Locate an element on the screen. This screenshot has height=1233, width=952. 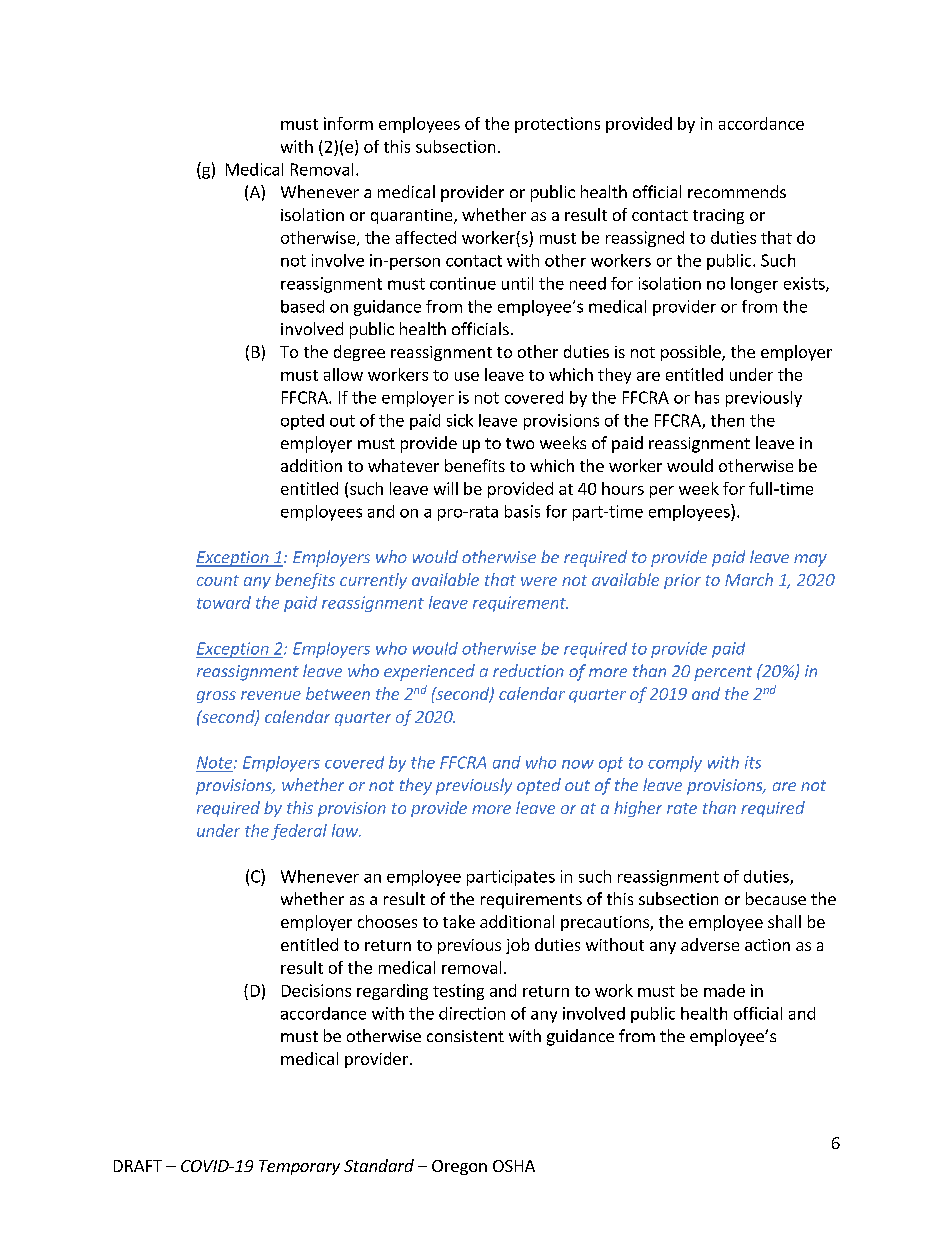
recommends is located at coordinates (737, 191).
